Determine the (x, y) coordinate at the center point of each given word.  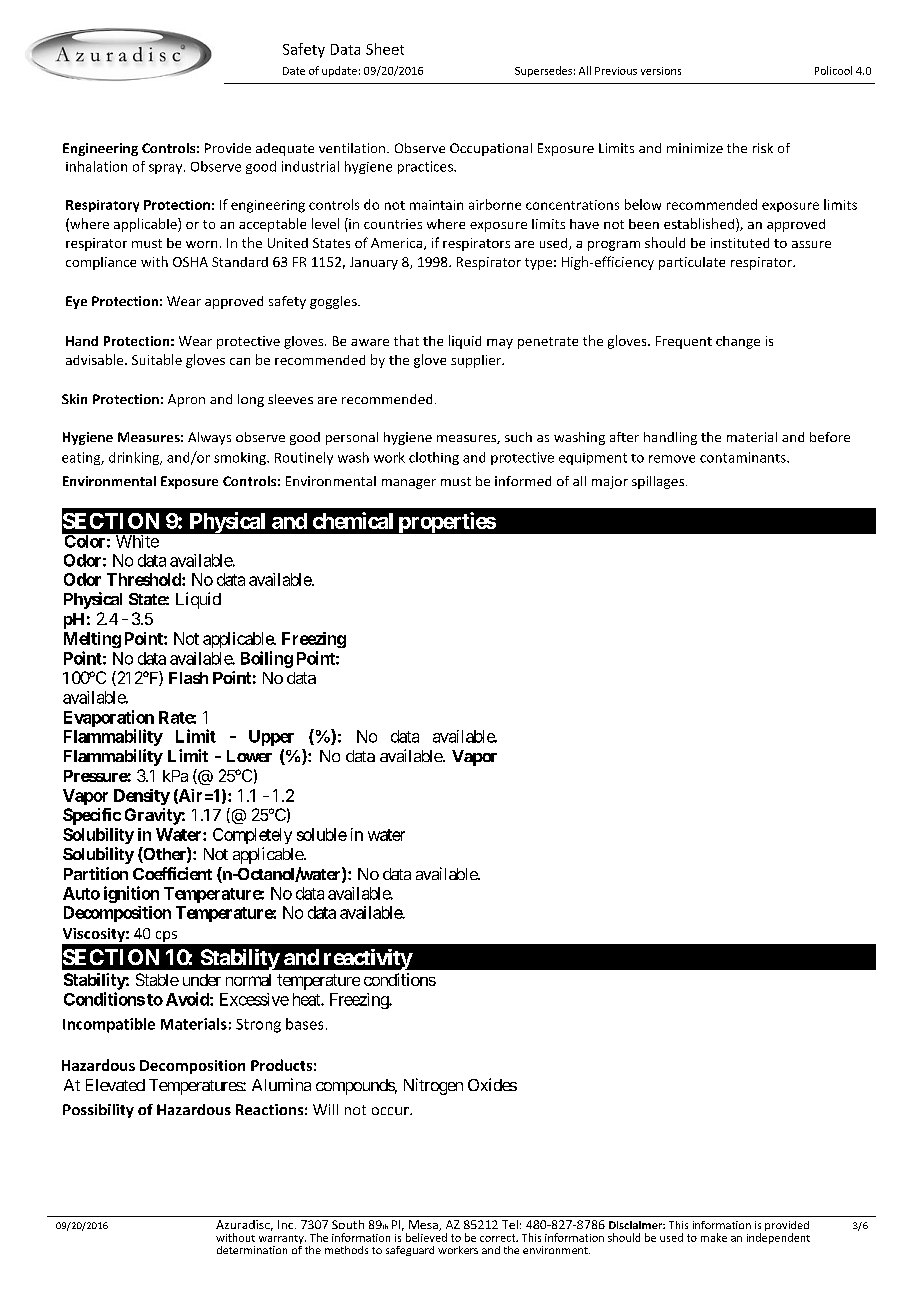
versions (661, 71)
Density (142, 797)
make (714, 1237)
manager (409, 484)
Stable (157, 979)
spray (167, 169)
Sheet (385, 49)
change (738, 342)
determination (252, 1250)
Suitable (157, 359)
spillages (659, 482)
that (406, 340)
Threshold (145, 579)
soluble (322, 834)
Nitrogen (433, 1086)
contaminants (744, 457)
